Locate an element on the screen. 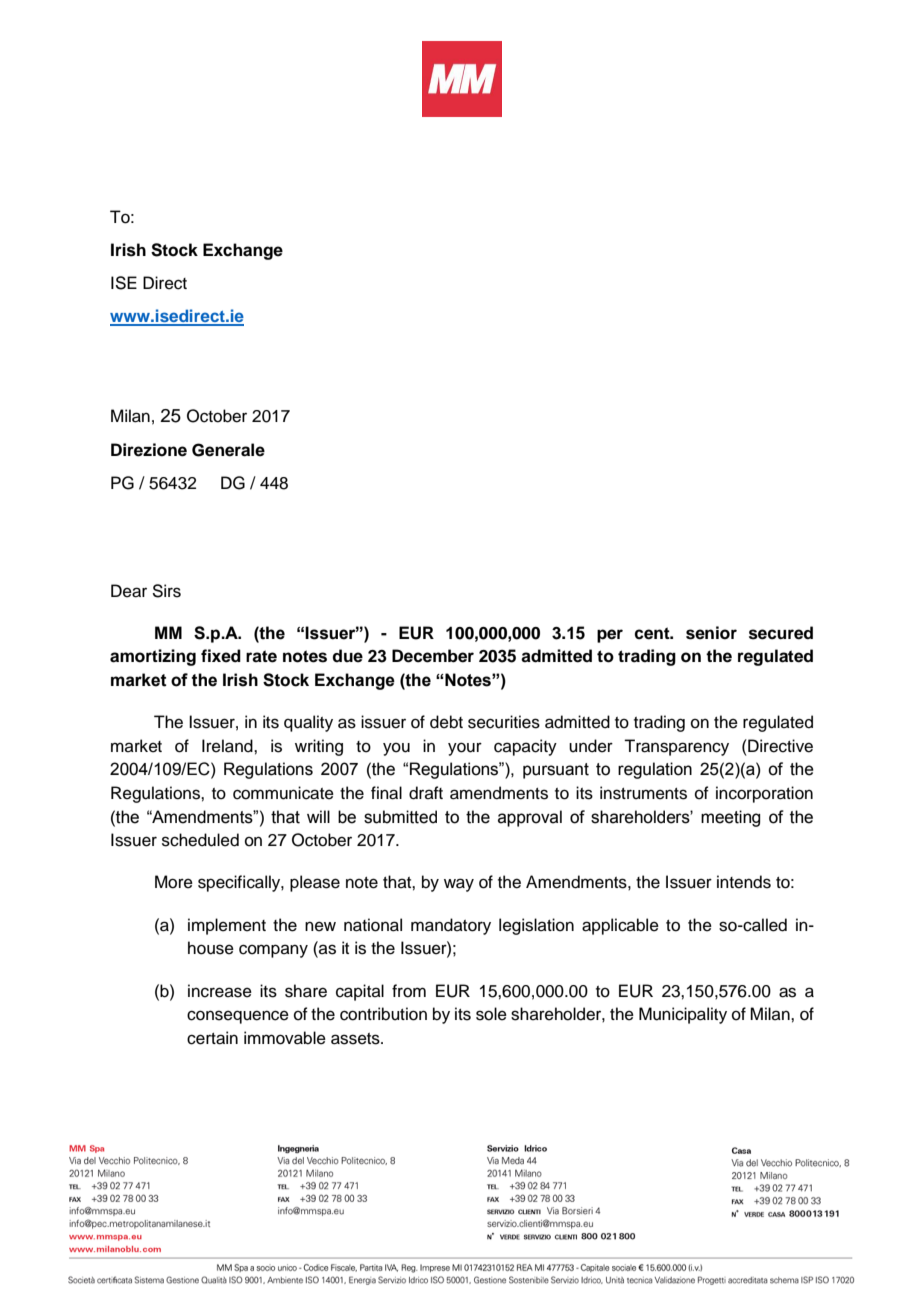  senior is located at coordinates (711, 633).
